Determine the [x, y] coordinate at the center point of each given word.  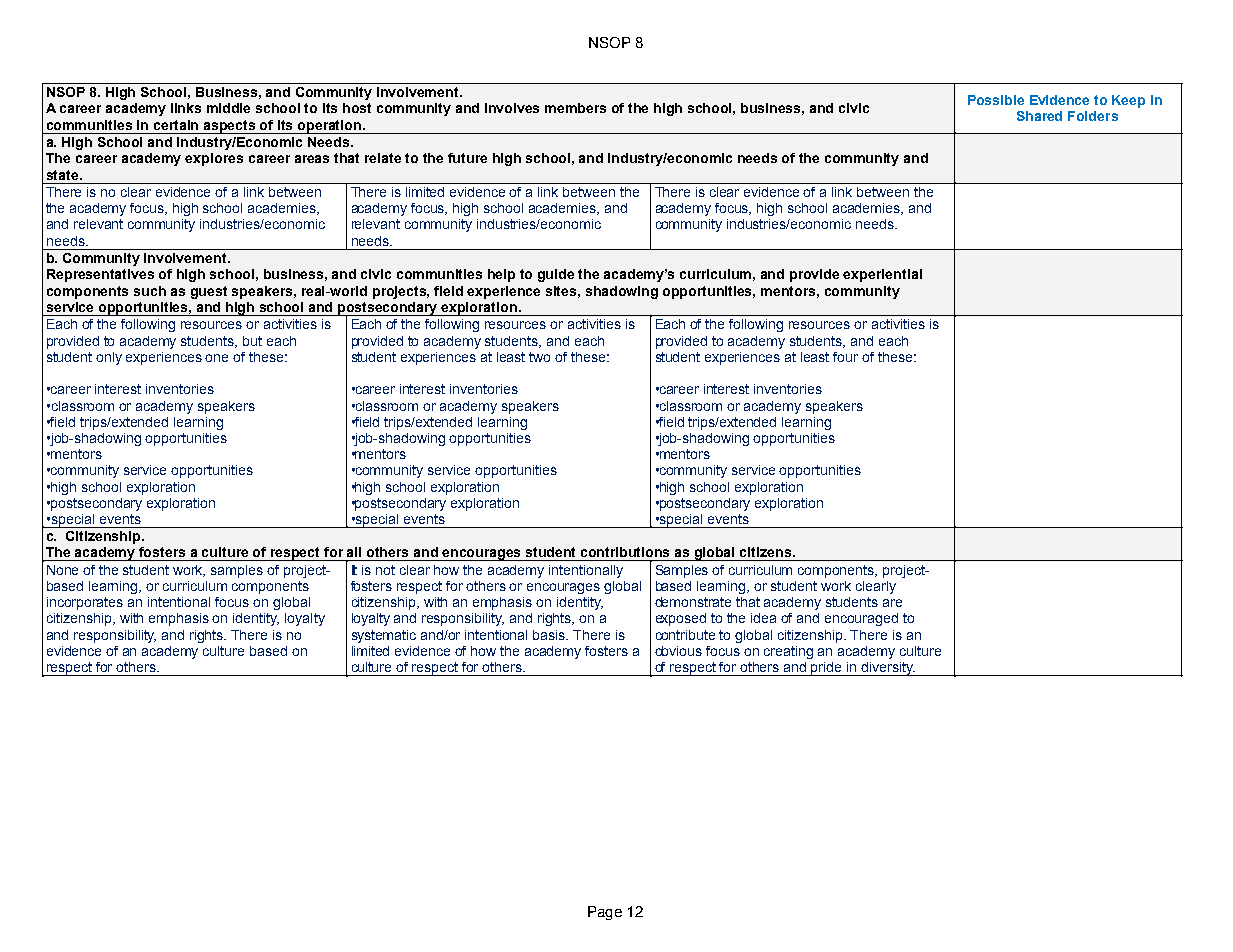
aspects [230, 127]
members [575, 108]
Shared [1039, 116]
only [109, 358]
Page [605, 913]
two [539, 357]
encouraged [861, 619]
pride [827, 669]
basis [550, 635]
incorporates [85, 603]
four [845, 357]
